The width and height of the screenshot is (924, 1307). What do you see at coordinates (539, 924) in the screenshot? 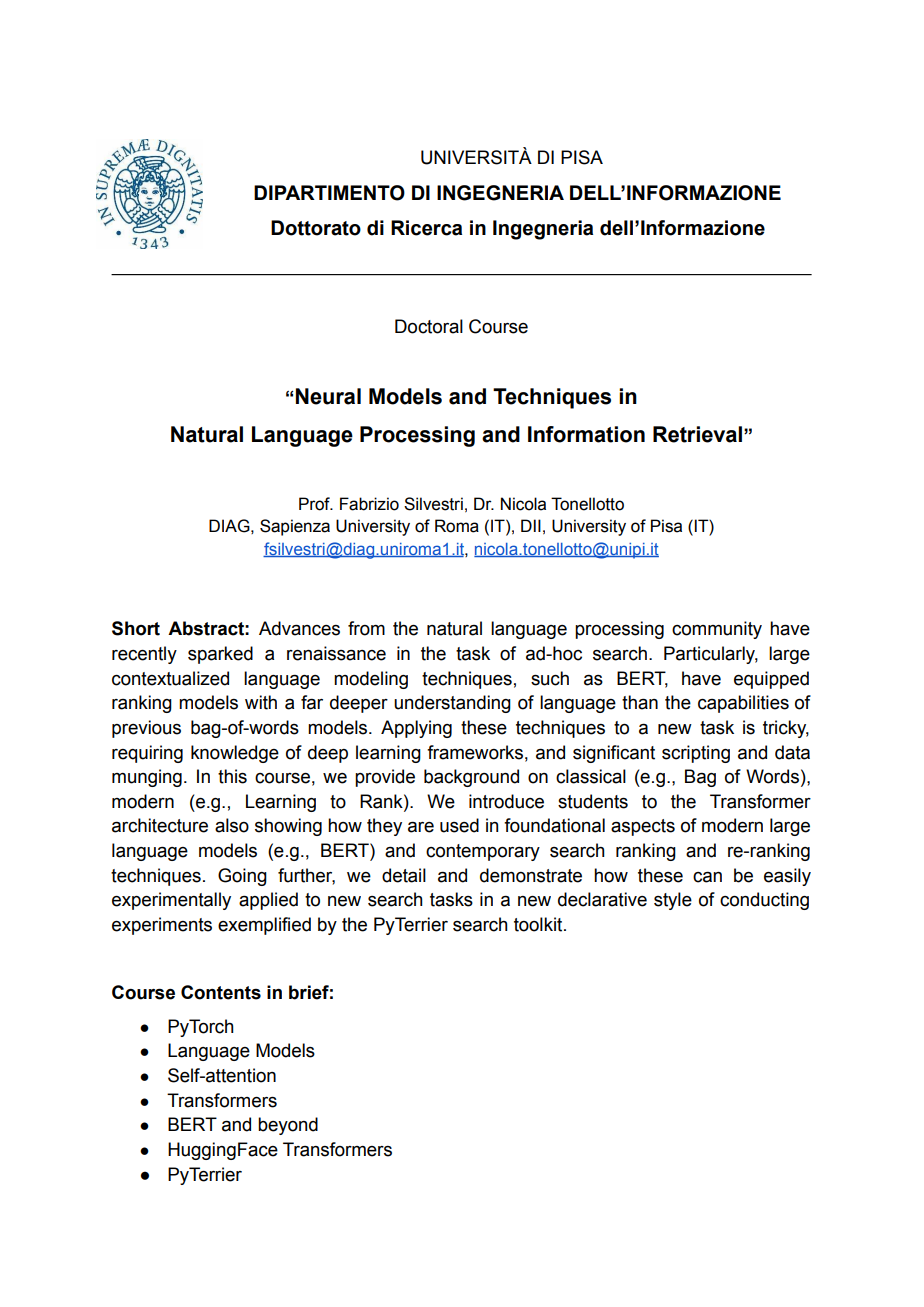
I see `toolkit` at bounding box center [539, 924].
